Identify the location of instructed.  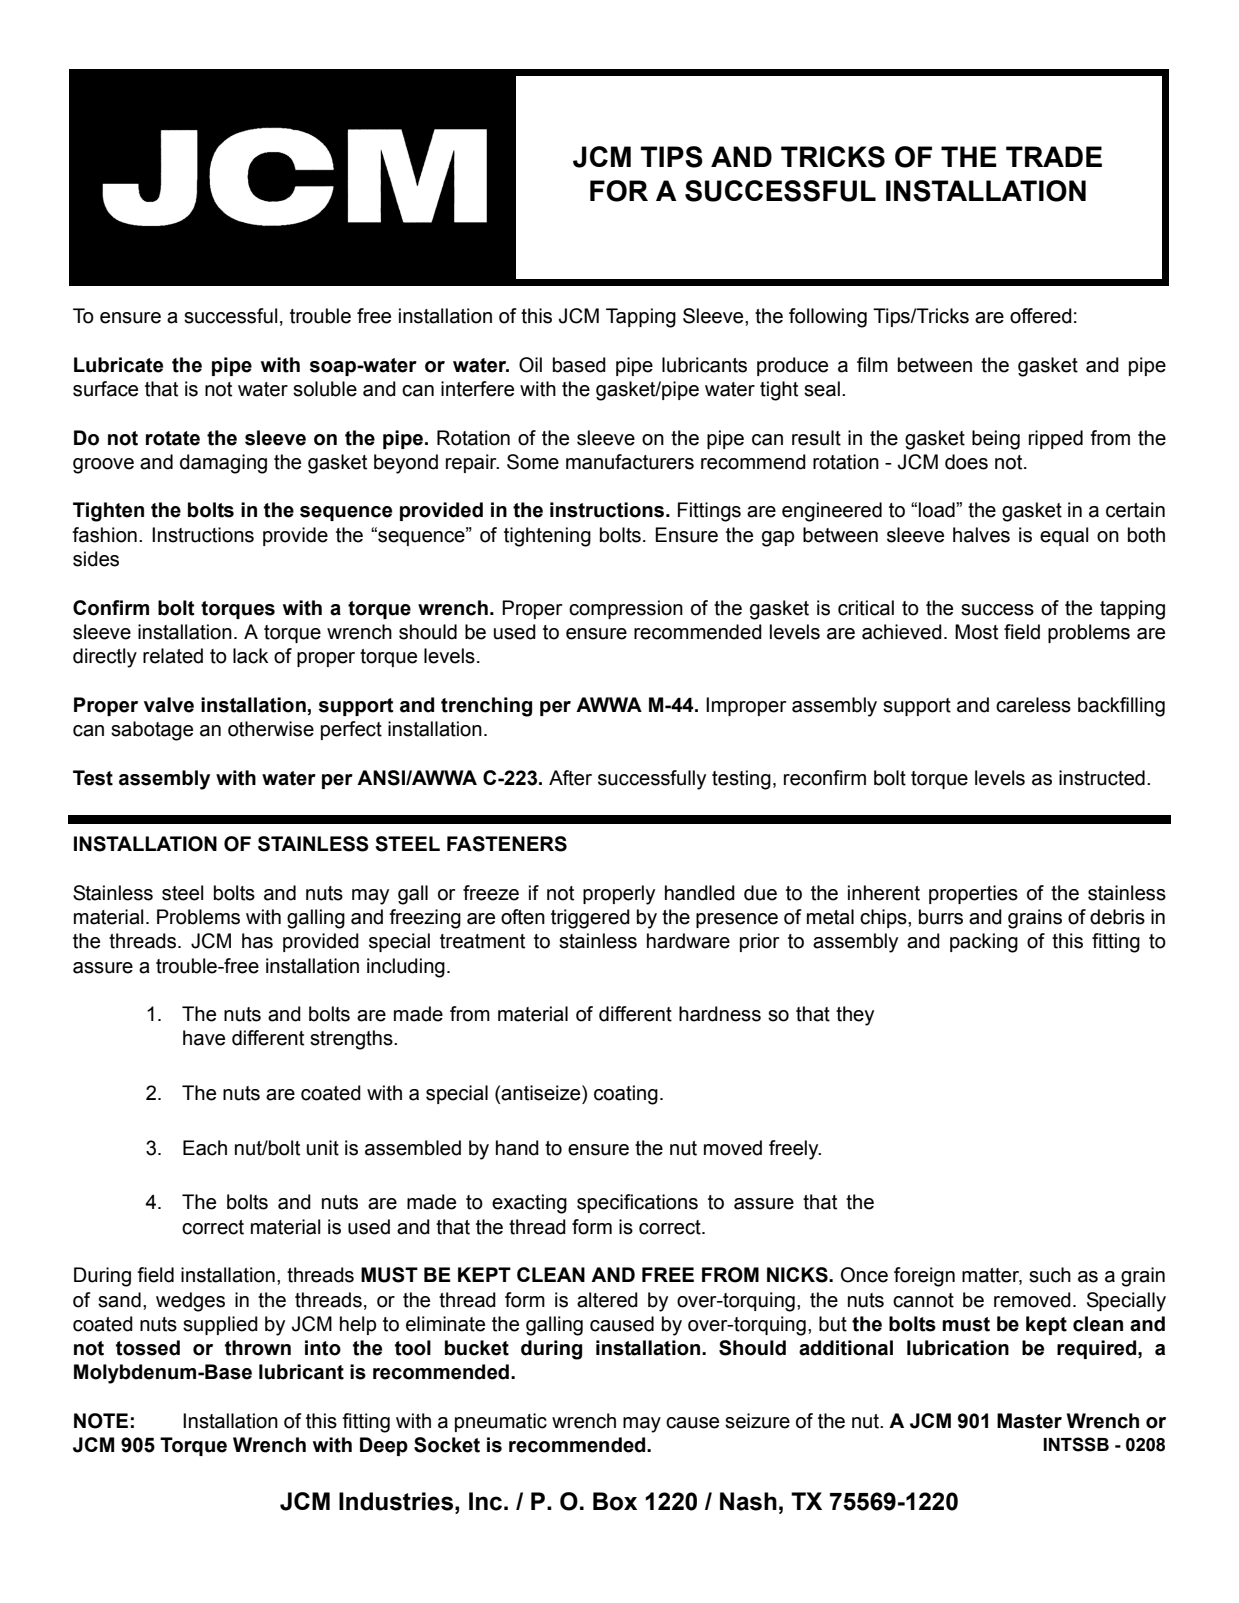
(1102, 778).
